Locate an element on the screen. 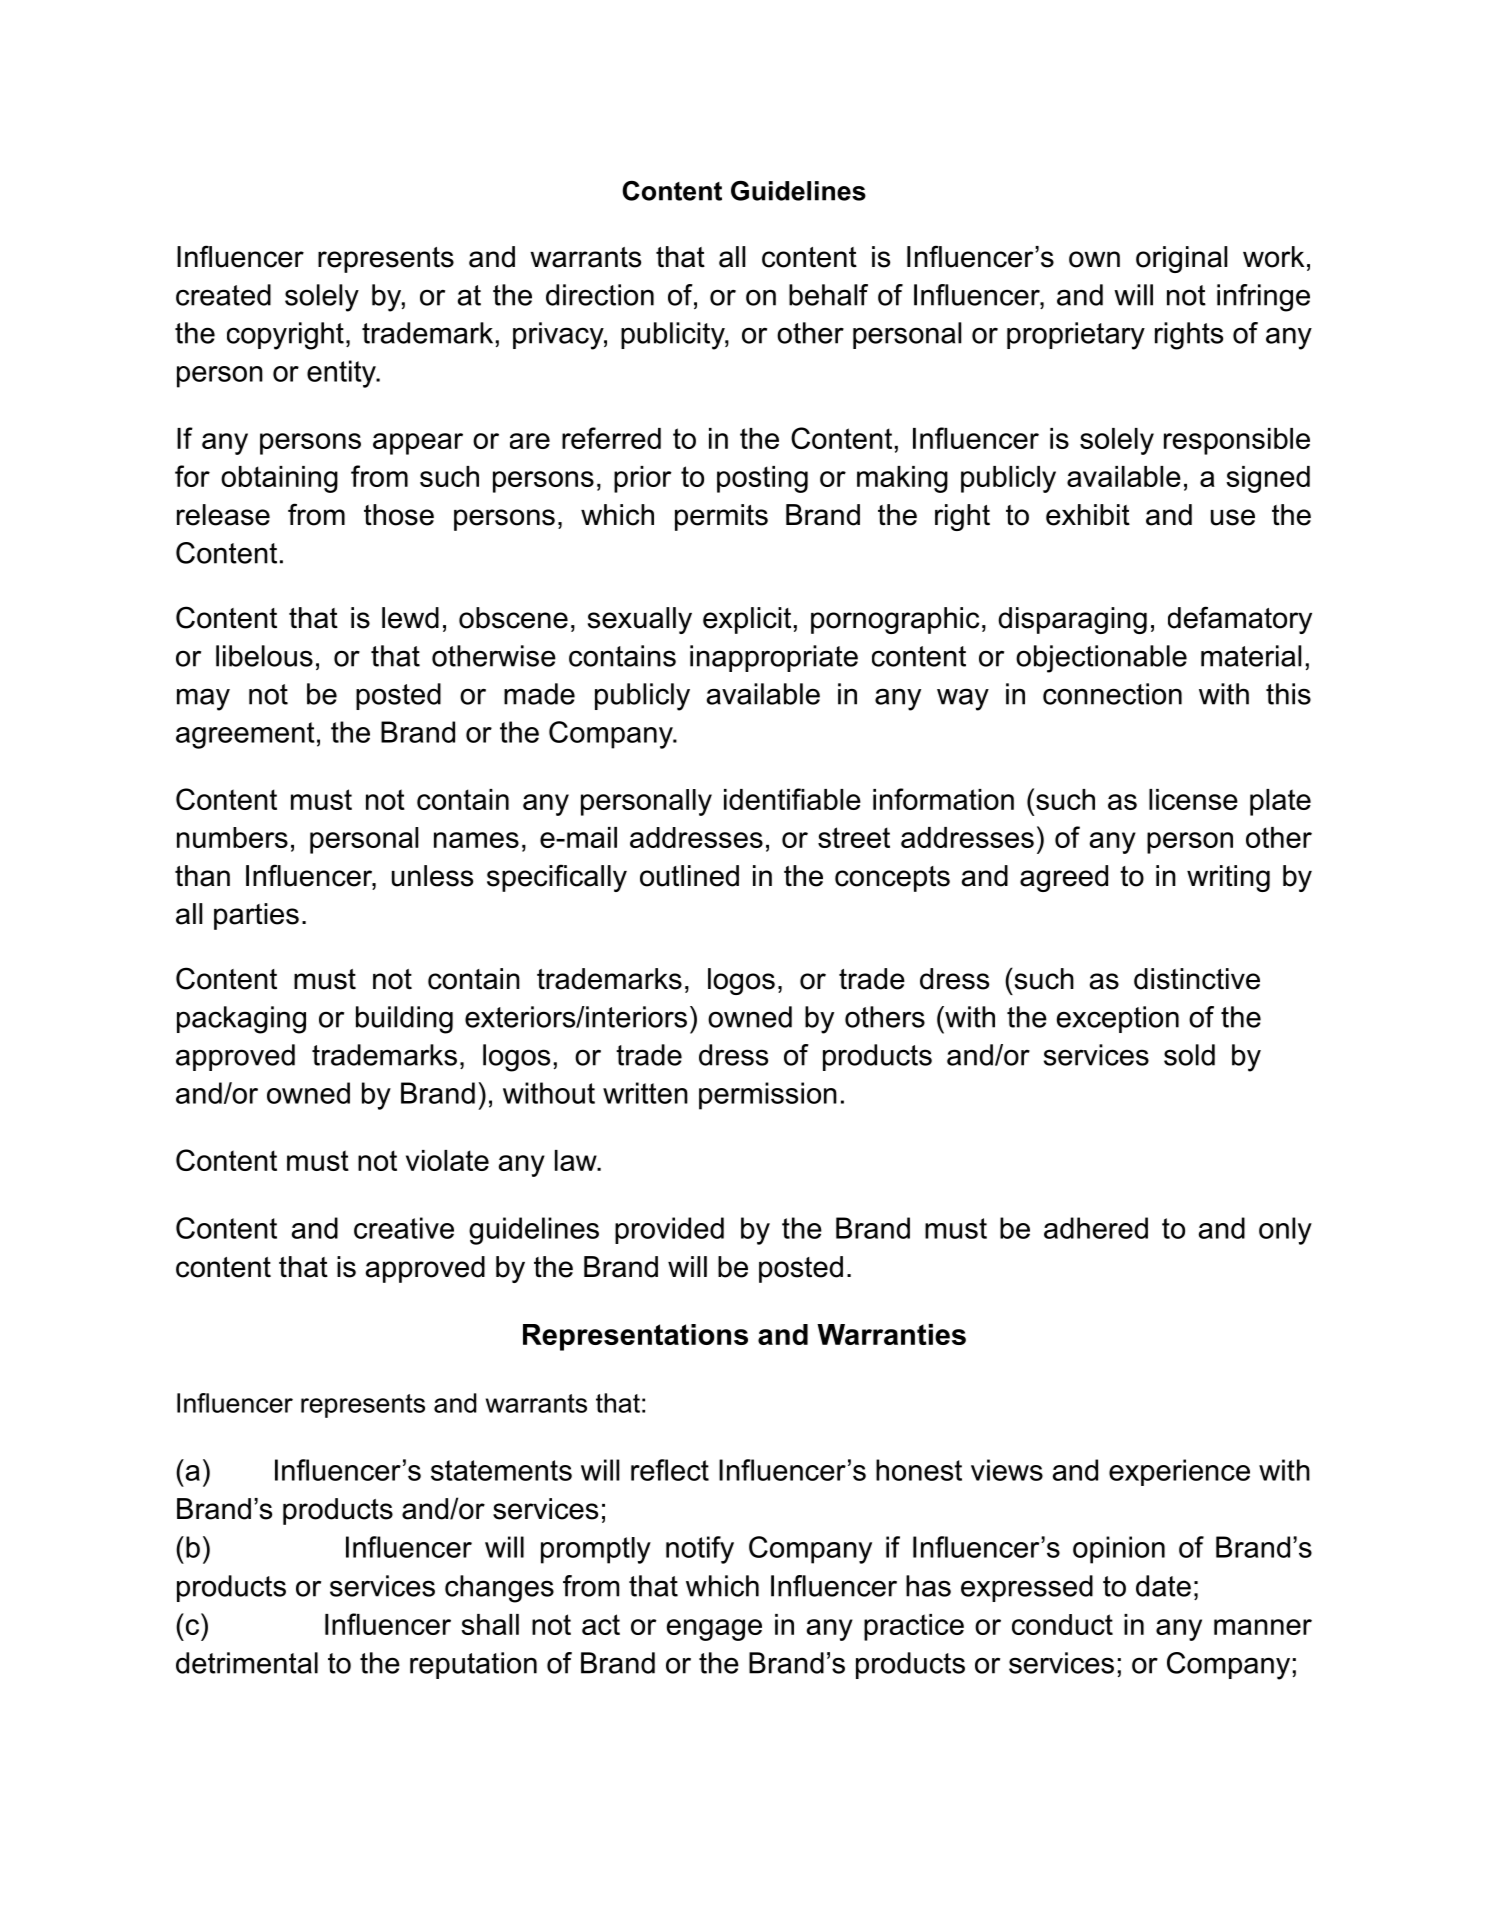 The height and width of the screenshot is (1926, 1488). created is located at coordinates (223, 295).
